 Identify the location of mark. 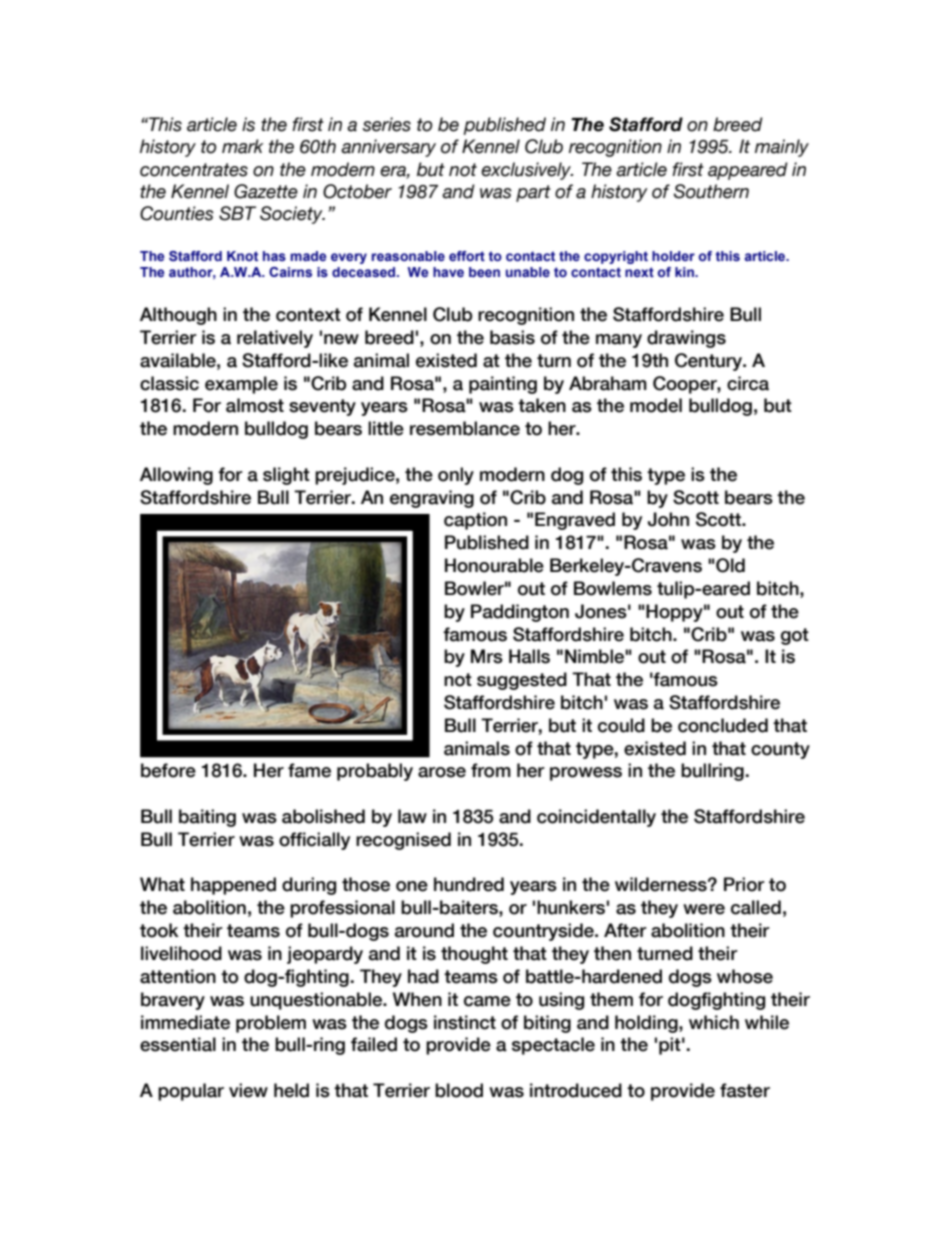
(243, 146).
